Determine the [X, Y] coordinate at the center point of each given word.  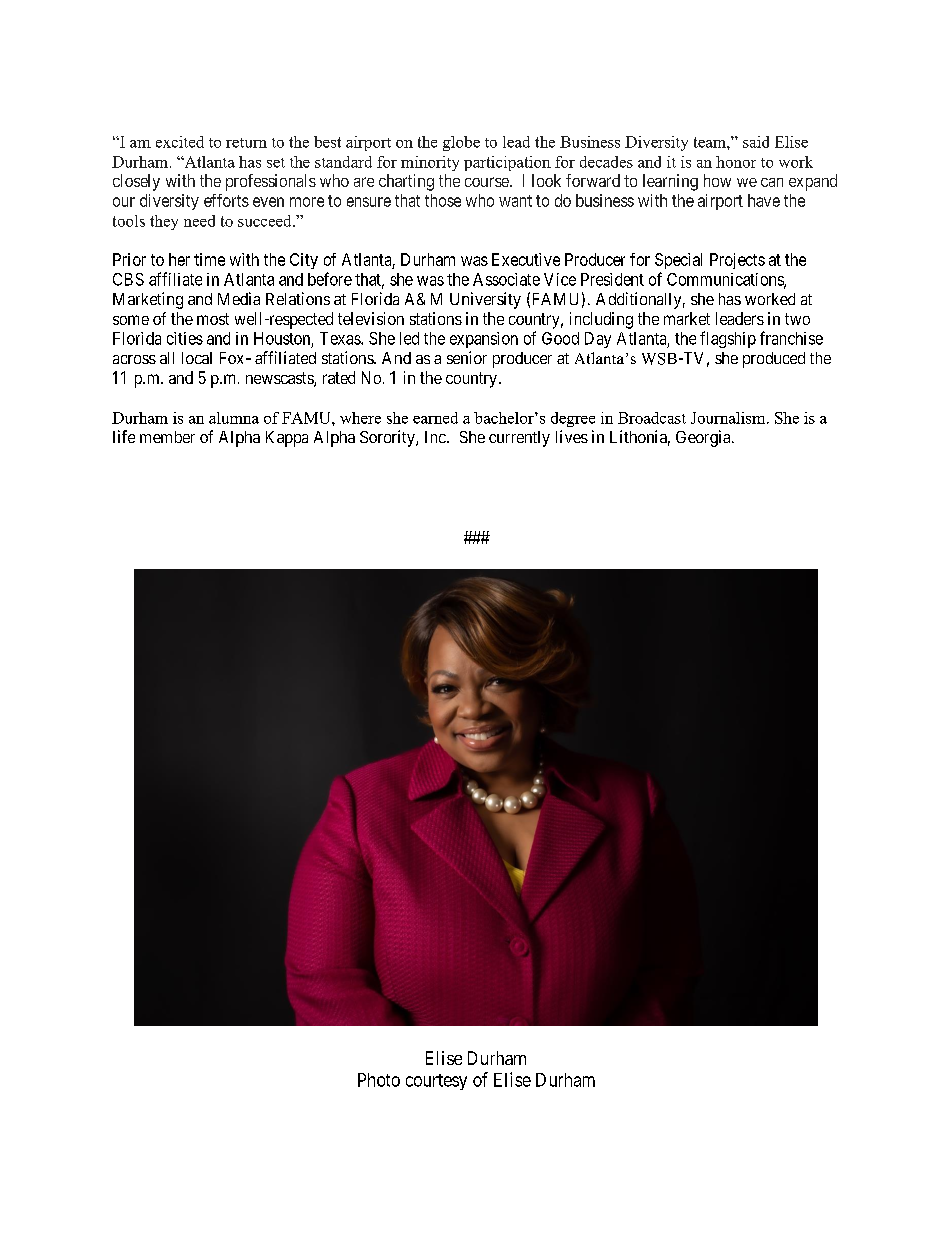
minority [430, 163]
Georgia [704, 438]
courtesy [436, 1082]
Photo [379, 1080]
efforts [226, 200]
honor [736, 162]
